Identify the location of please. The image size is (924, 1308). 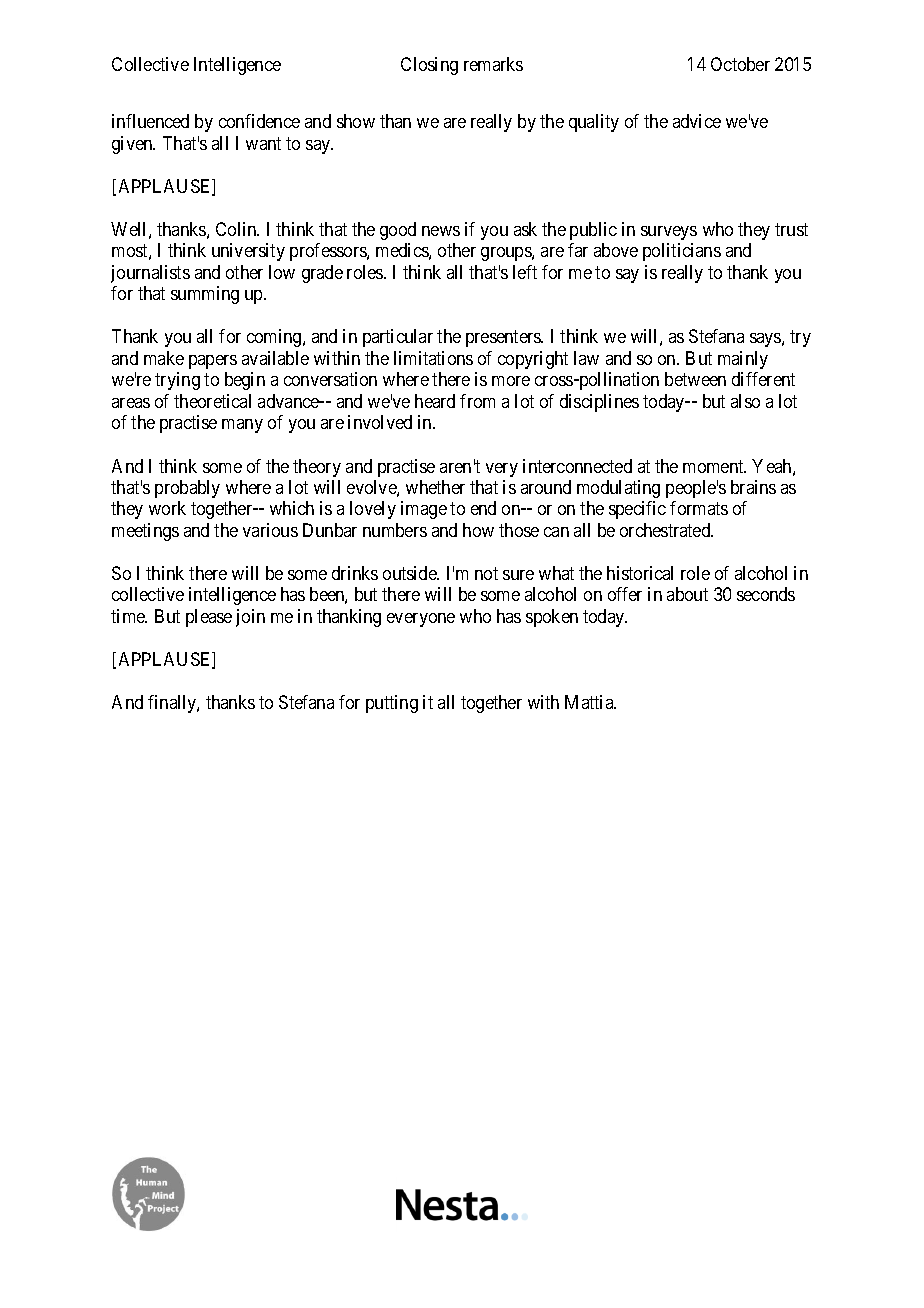
(209, 618).
